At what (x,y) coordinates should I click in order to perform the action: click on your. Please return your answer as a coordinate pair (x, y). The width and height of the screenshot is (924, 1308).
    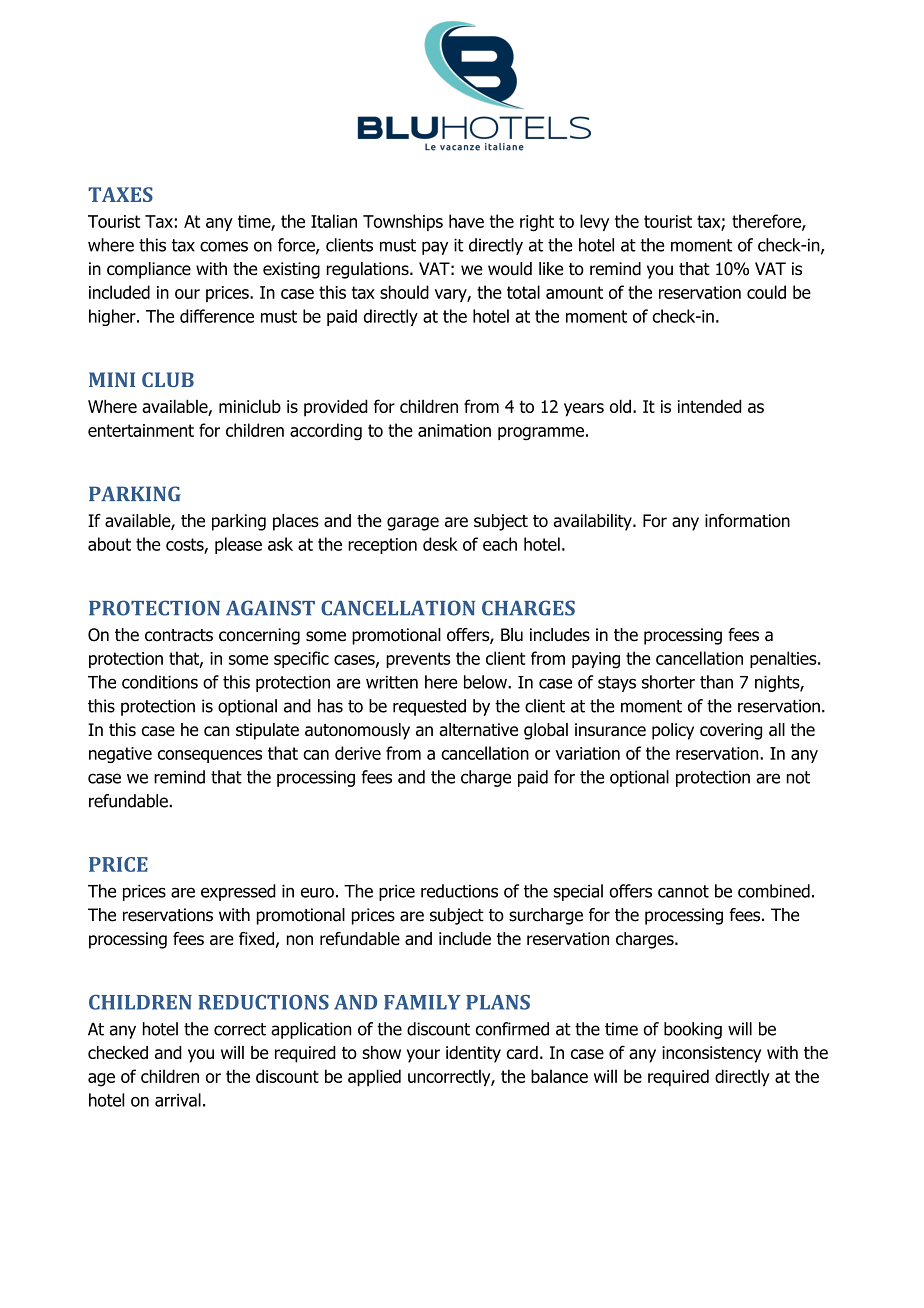
    Looking at the image, I should click on (423, 1056).
